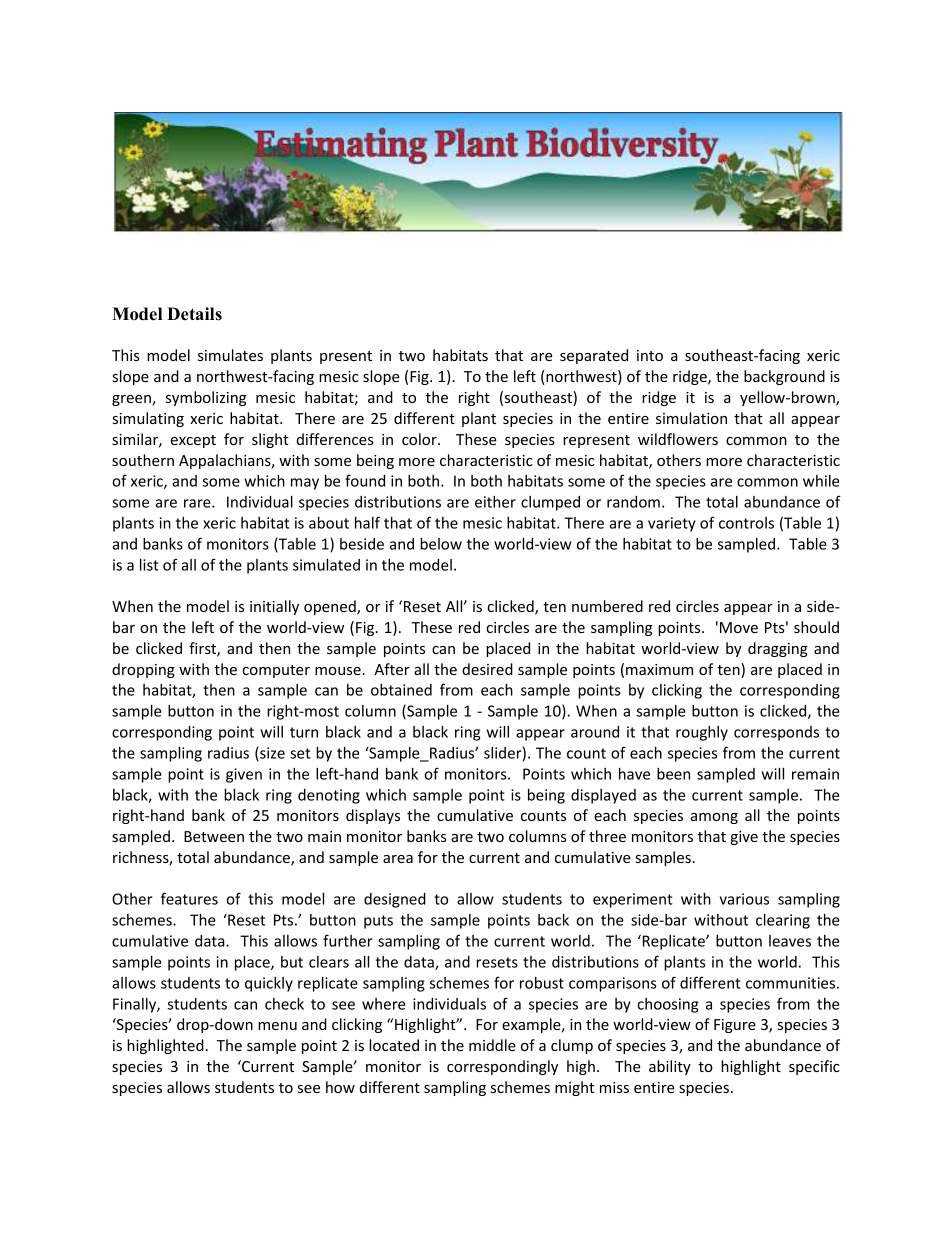 This page has width=952, height=1233. Describe the element at coordinates (487, 669) in the page. I see `desired` at that location.
